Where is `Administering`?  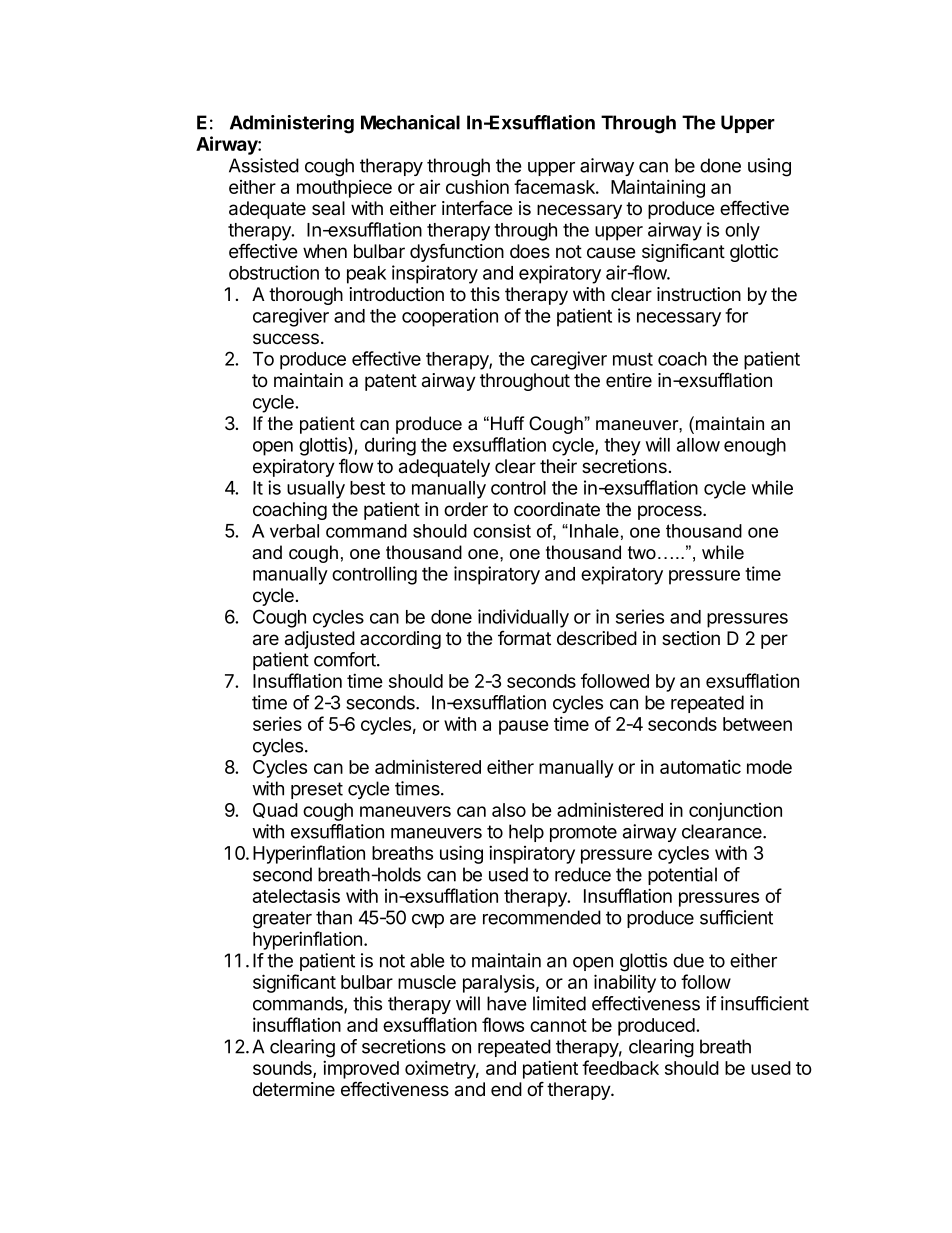
Administering is located at coordinates (292, 124).
